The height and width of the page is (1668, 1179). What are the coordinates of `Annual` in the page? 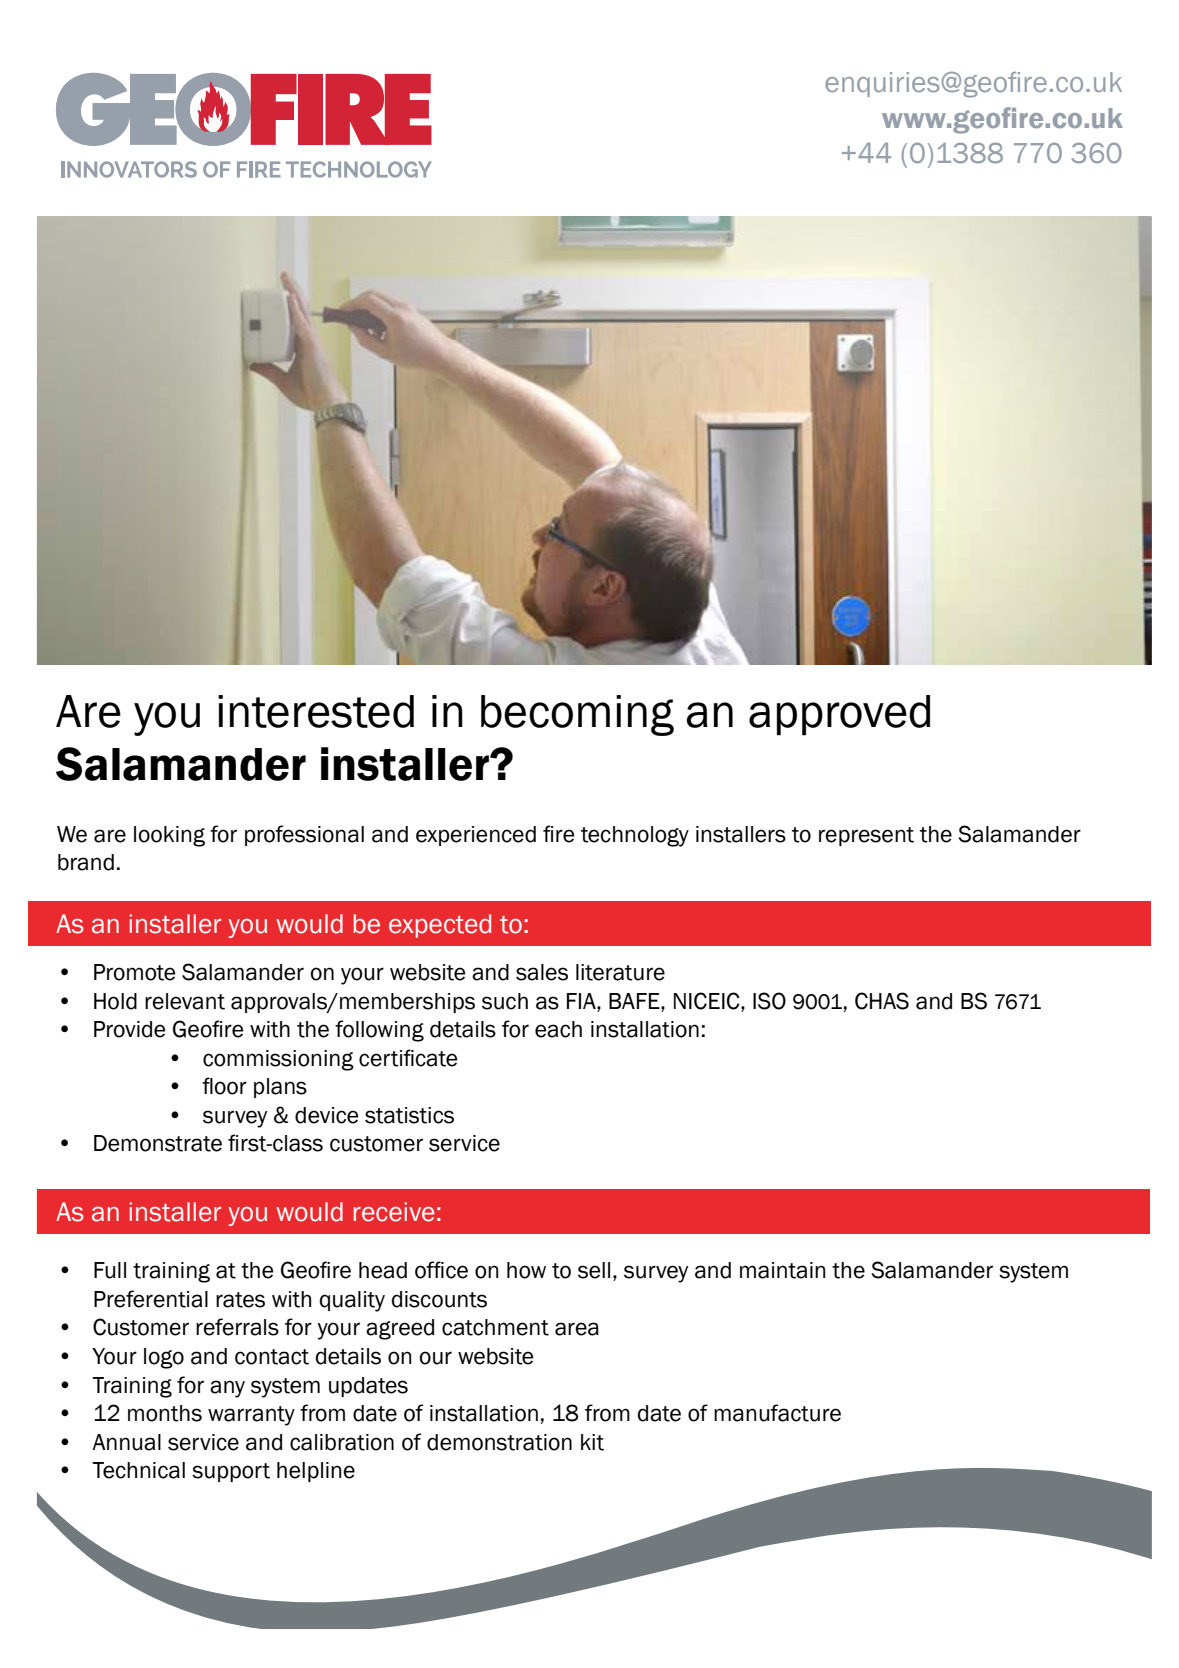 It's located at (126, 1442).
